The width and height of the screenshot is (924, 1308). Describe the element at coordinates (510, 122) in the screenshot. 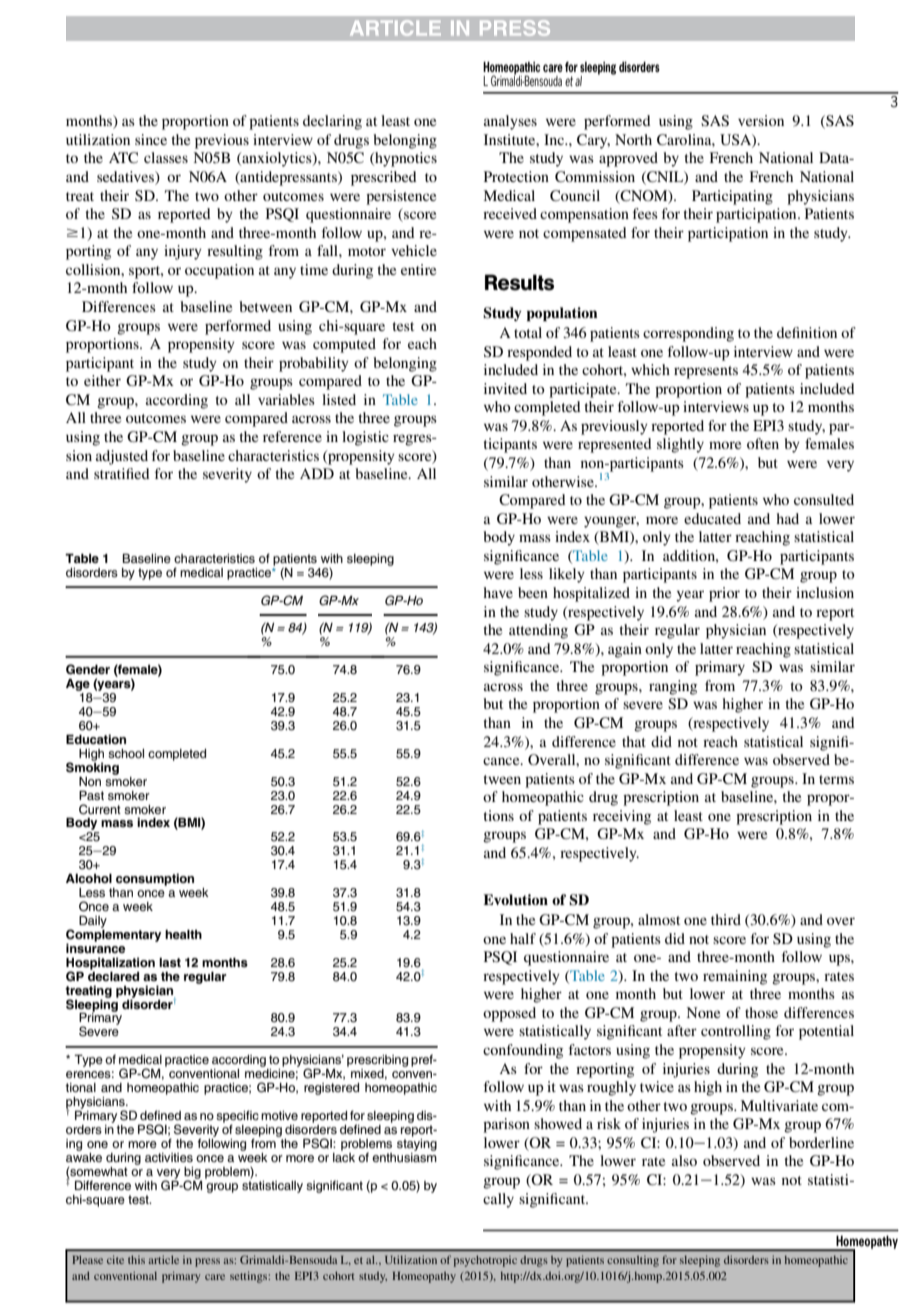

I see `analyses` at that location.
